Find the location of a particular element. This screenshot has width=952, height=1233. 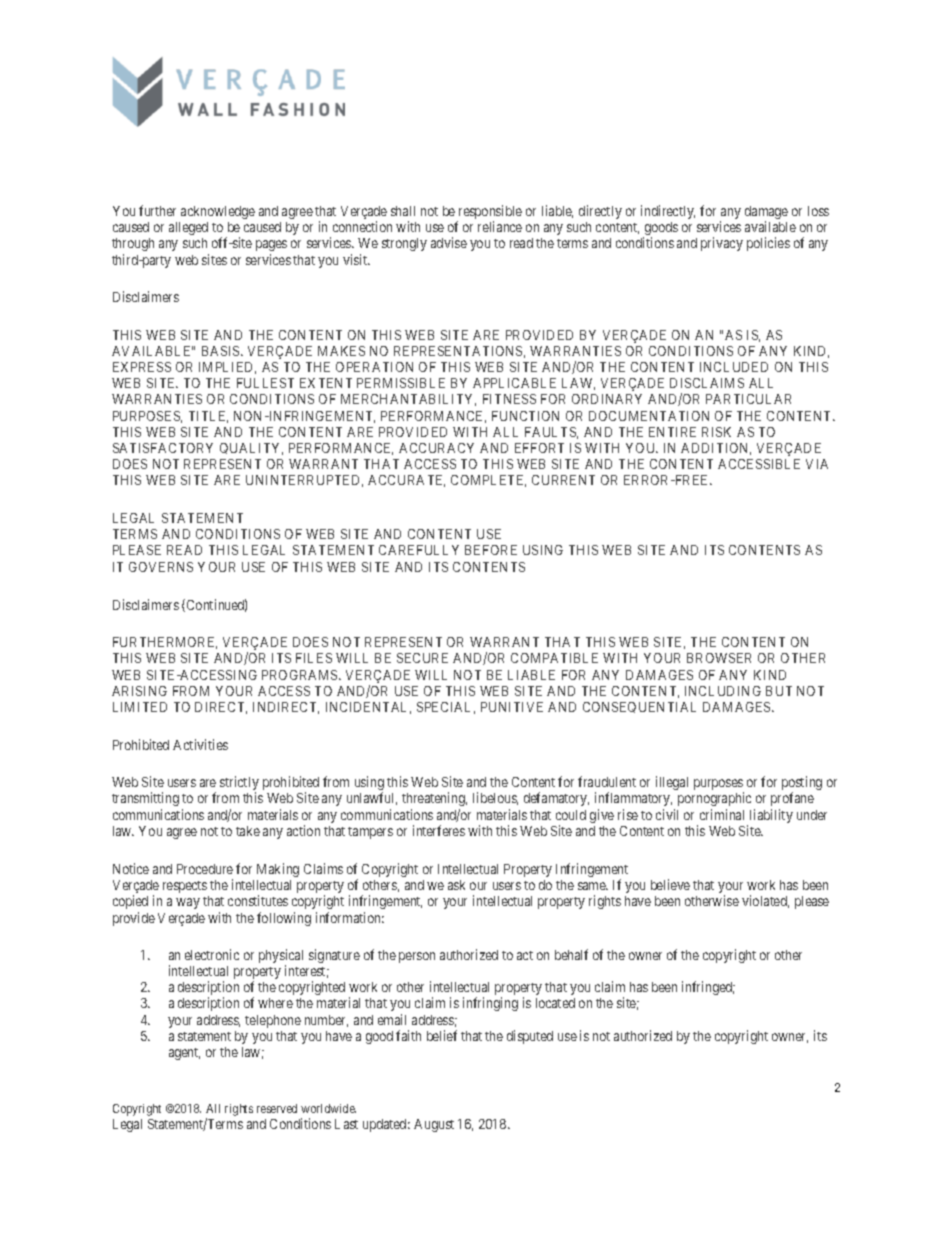

privacy is located at coordinates (722, 244).
